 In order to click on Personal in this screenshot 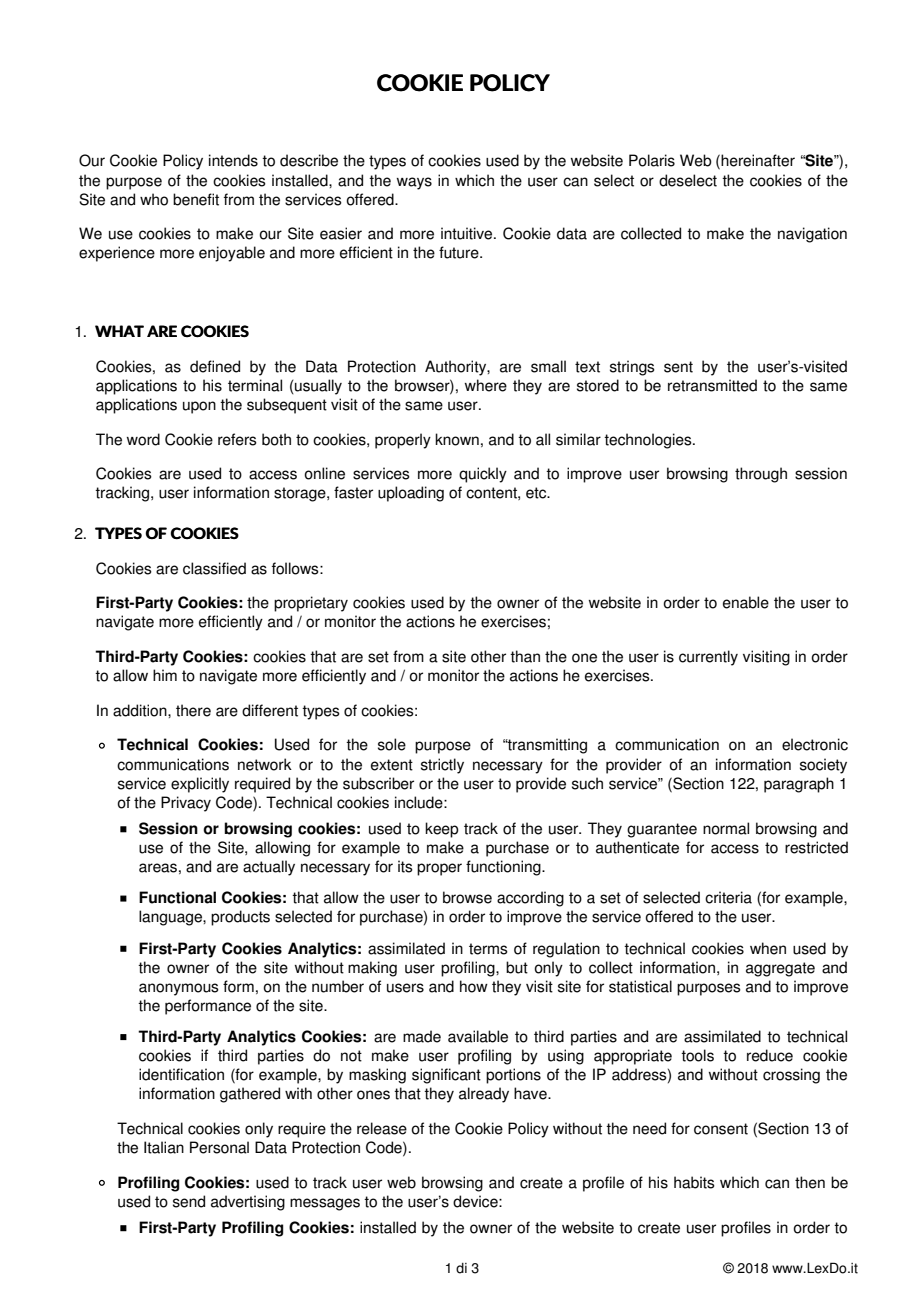, I will do `click(219, 1147)`.
